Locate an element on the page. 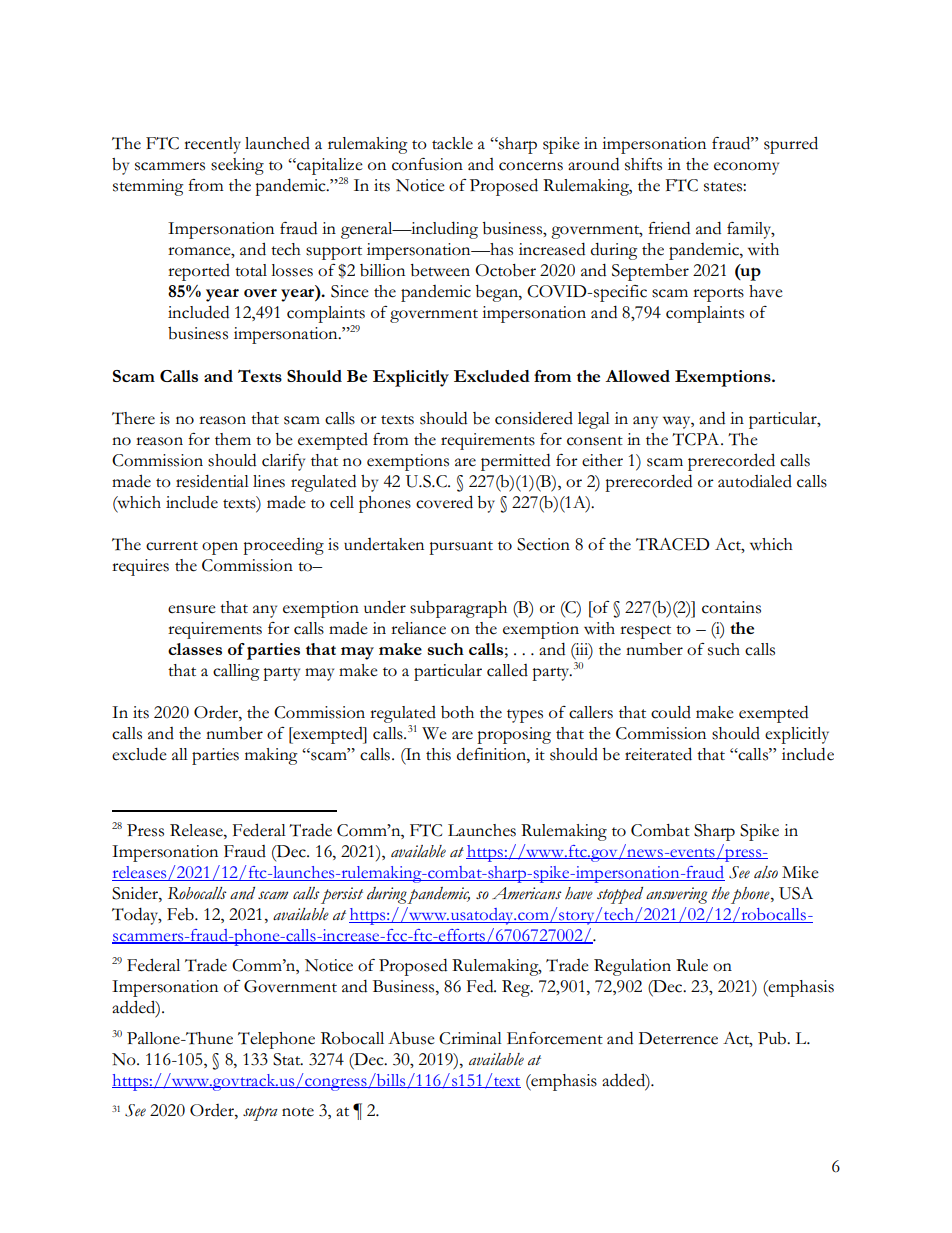 The image size is (952, 1233). TCPA is located at coordinates (697, 439).
